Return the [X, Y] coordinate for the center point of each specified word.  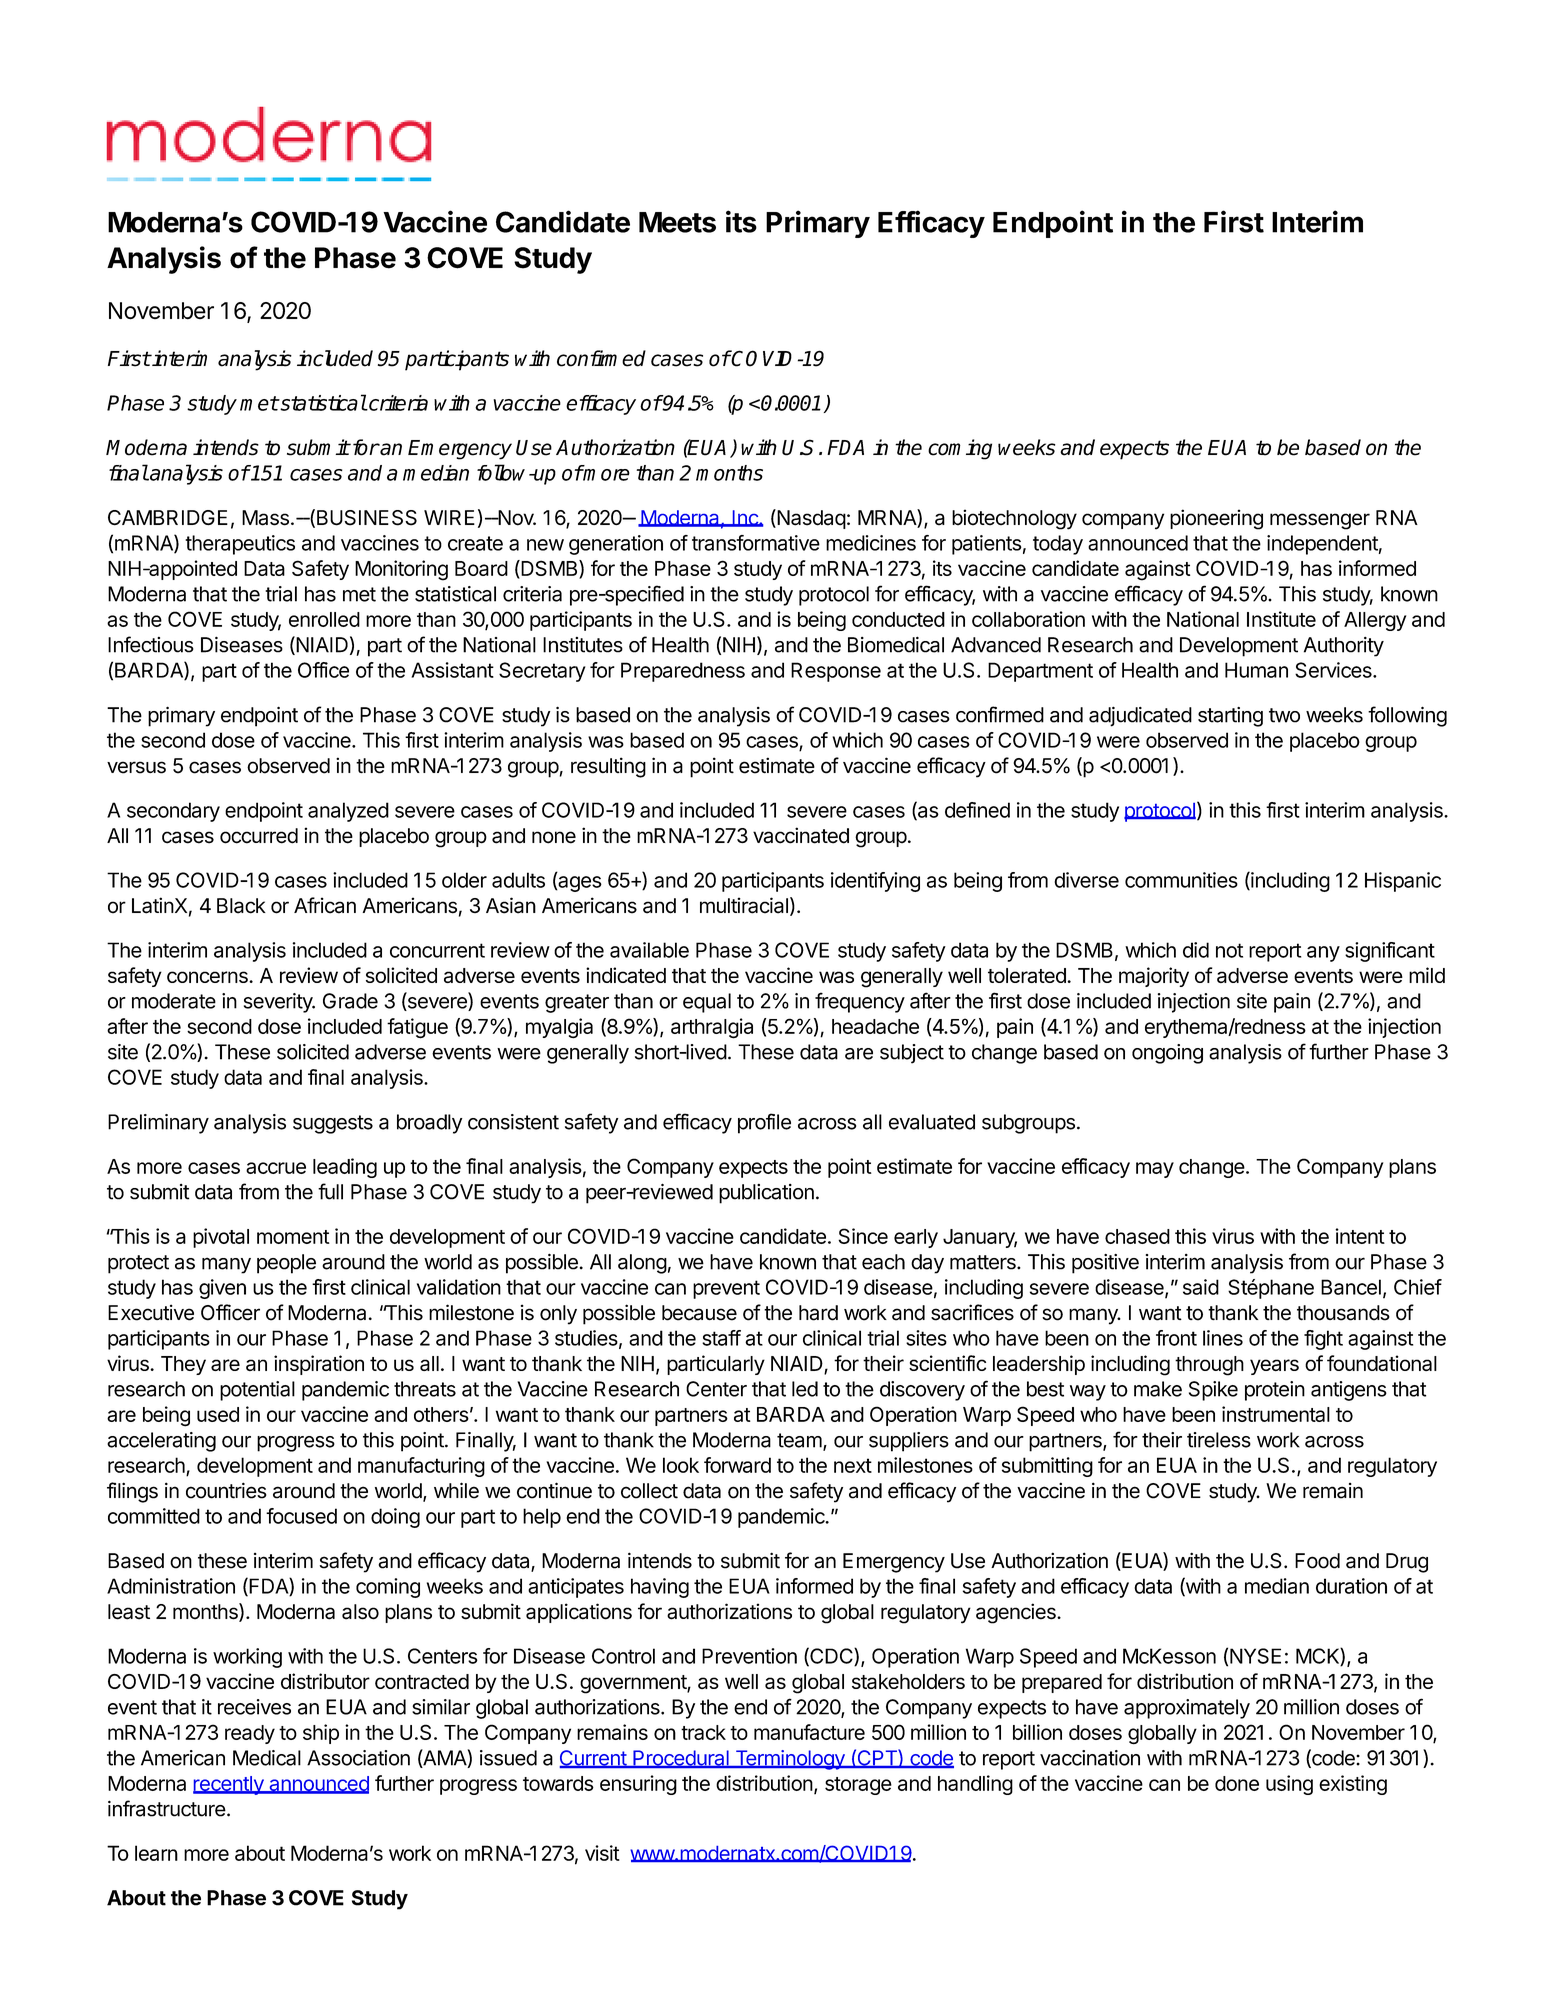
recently [229, 1785]
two [1284, 715]
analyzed [348, 812]
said [1201, 1287]
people [286, 1264]
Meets [677, 222]
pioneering [1216, 519]
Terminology [790, 1760]
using [1289, 1785]
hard [818, 1313]
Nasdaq [810, 519]
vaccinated [801, 835]
